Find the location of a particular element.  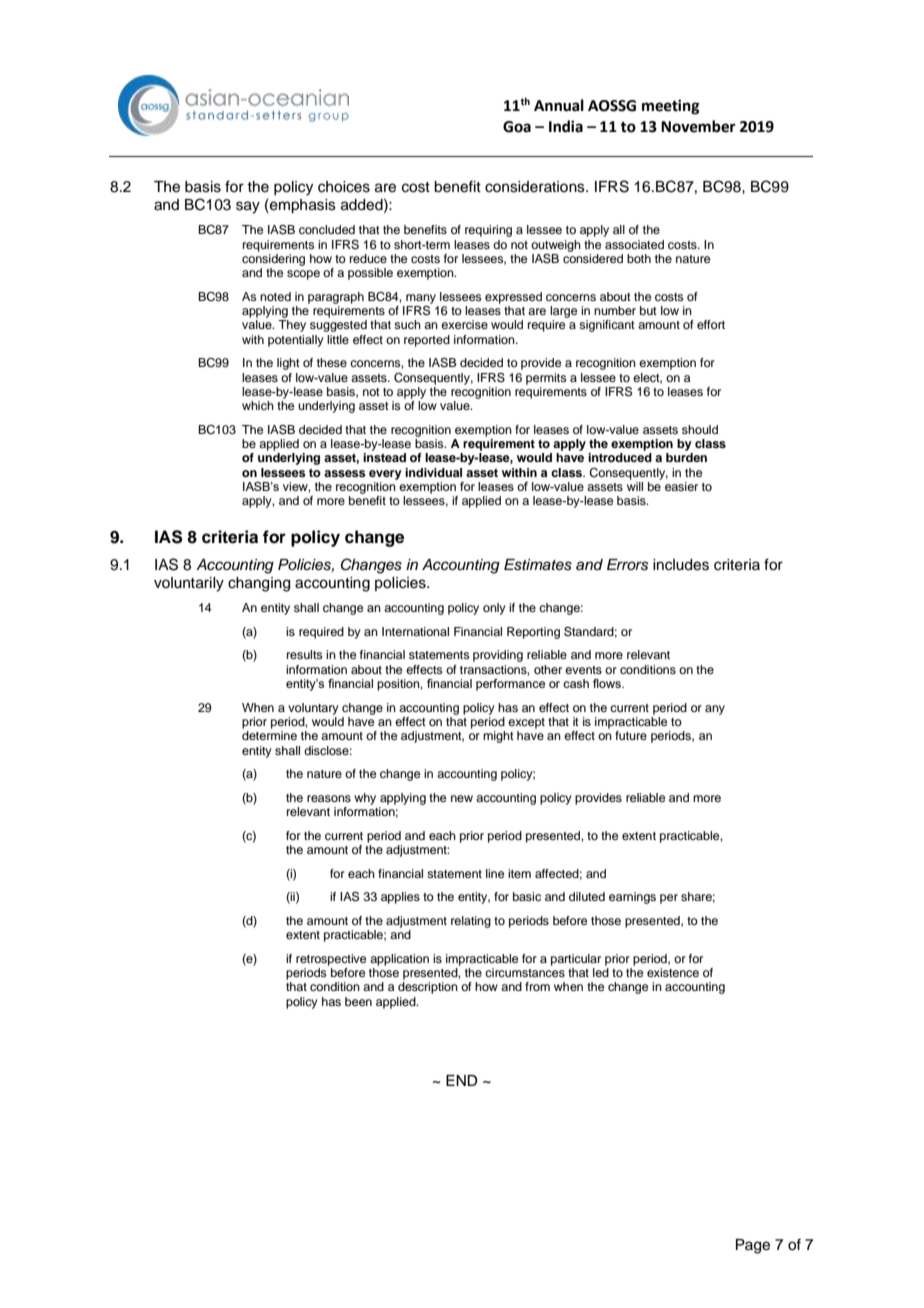

been is located at coordinates (358, 1001).
